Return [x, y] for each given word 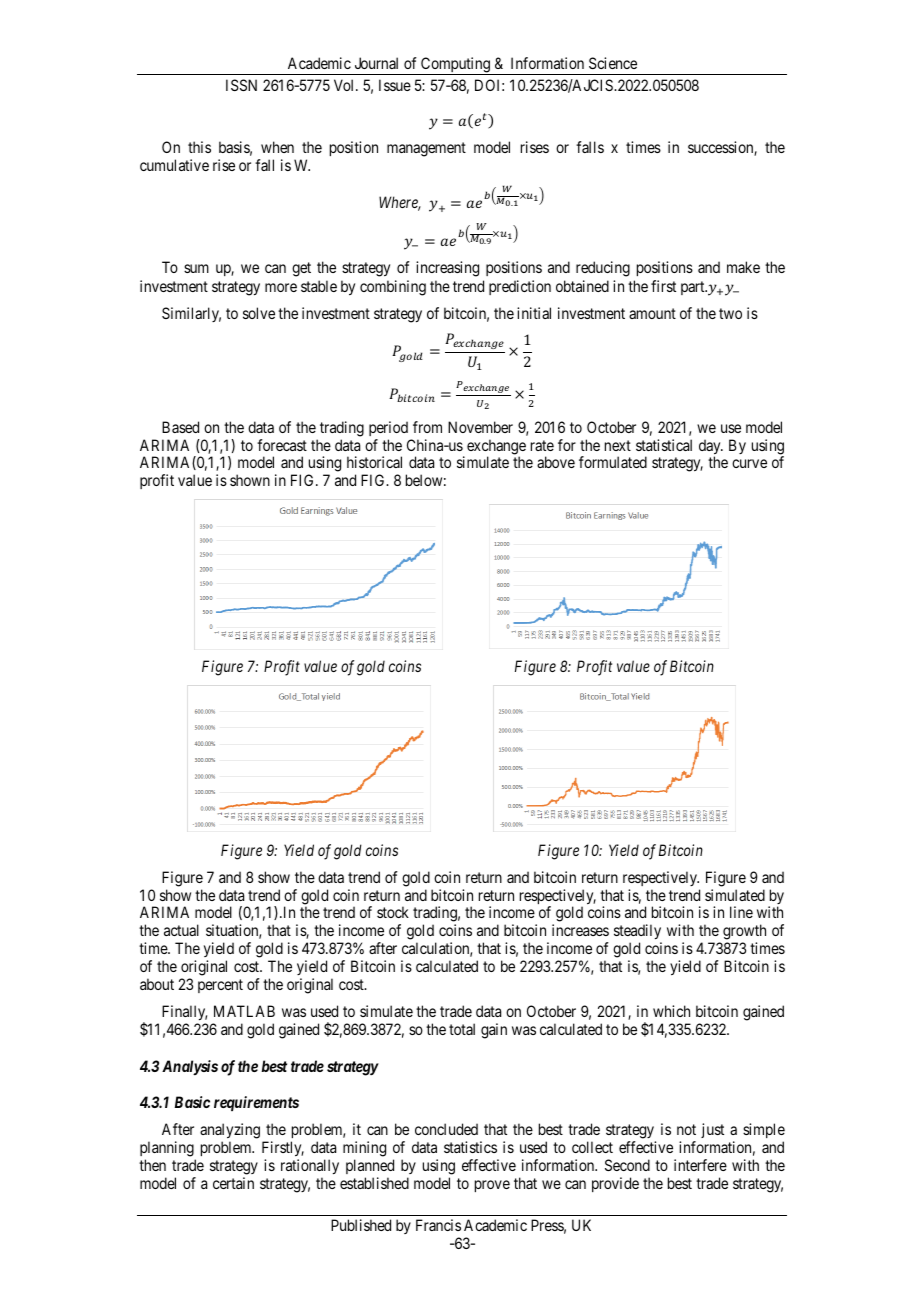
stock [393, 912]
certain [233, 1183]
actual [181, 930]
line [741, 912]
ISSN [241, 85]
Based [180, 427]
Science [613, 63]
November [480, 427]
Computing [456, 66]
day [711, 448]
